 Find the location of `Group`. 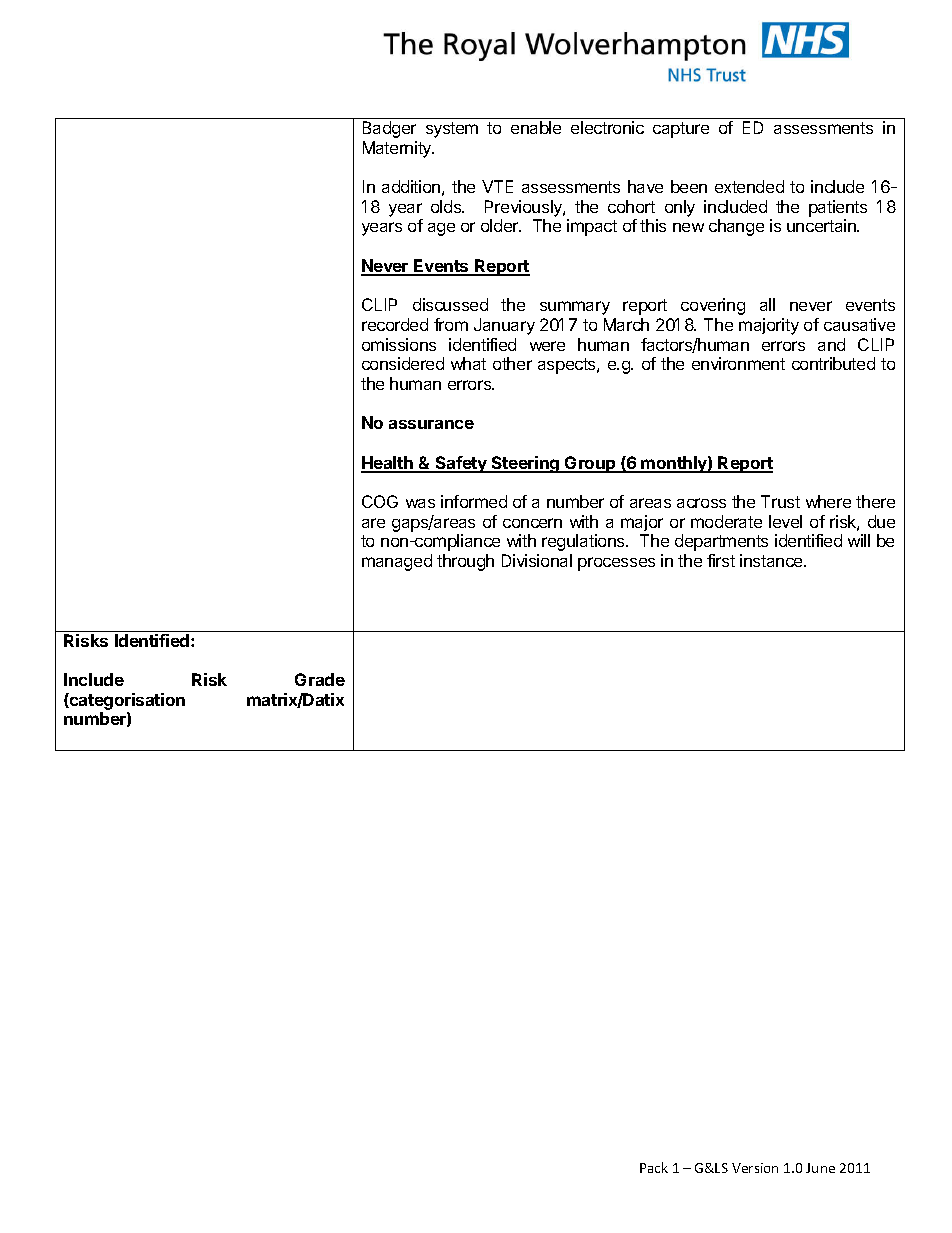

Group is located at coordinates (590, 464).
